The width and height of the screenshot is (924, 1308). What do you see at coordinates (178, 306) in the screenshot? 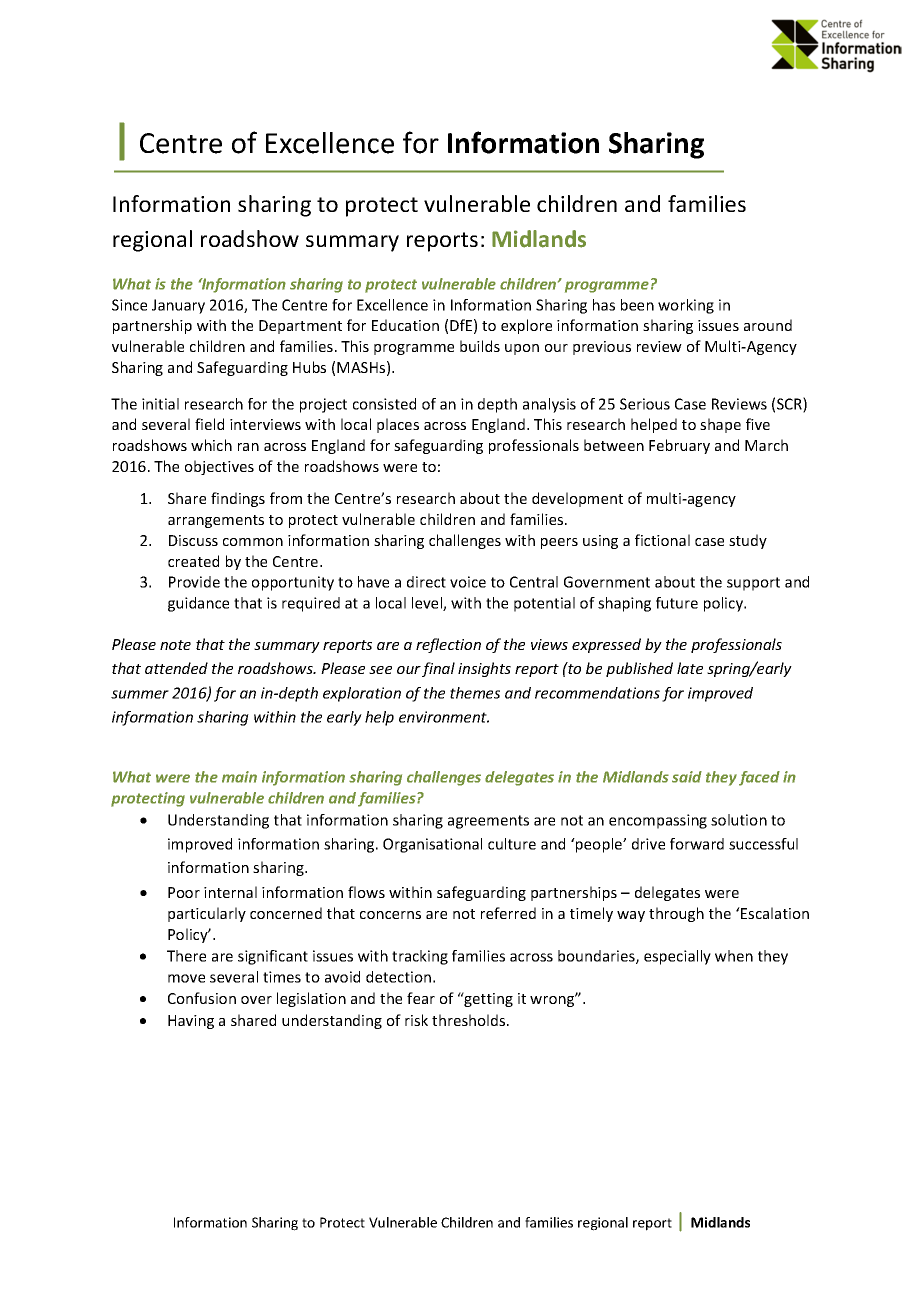
I see `January` at bounding box center [178, 306].
